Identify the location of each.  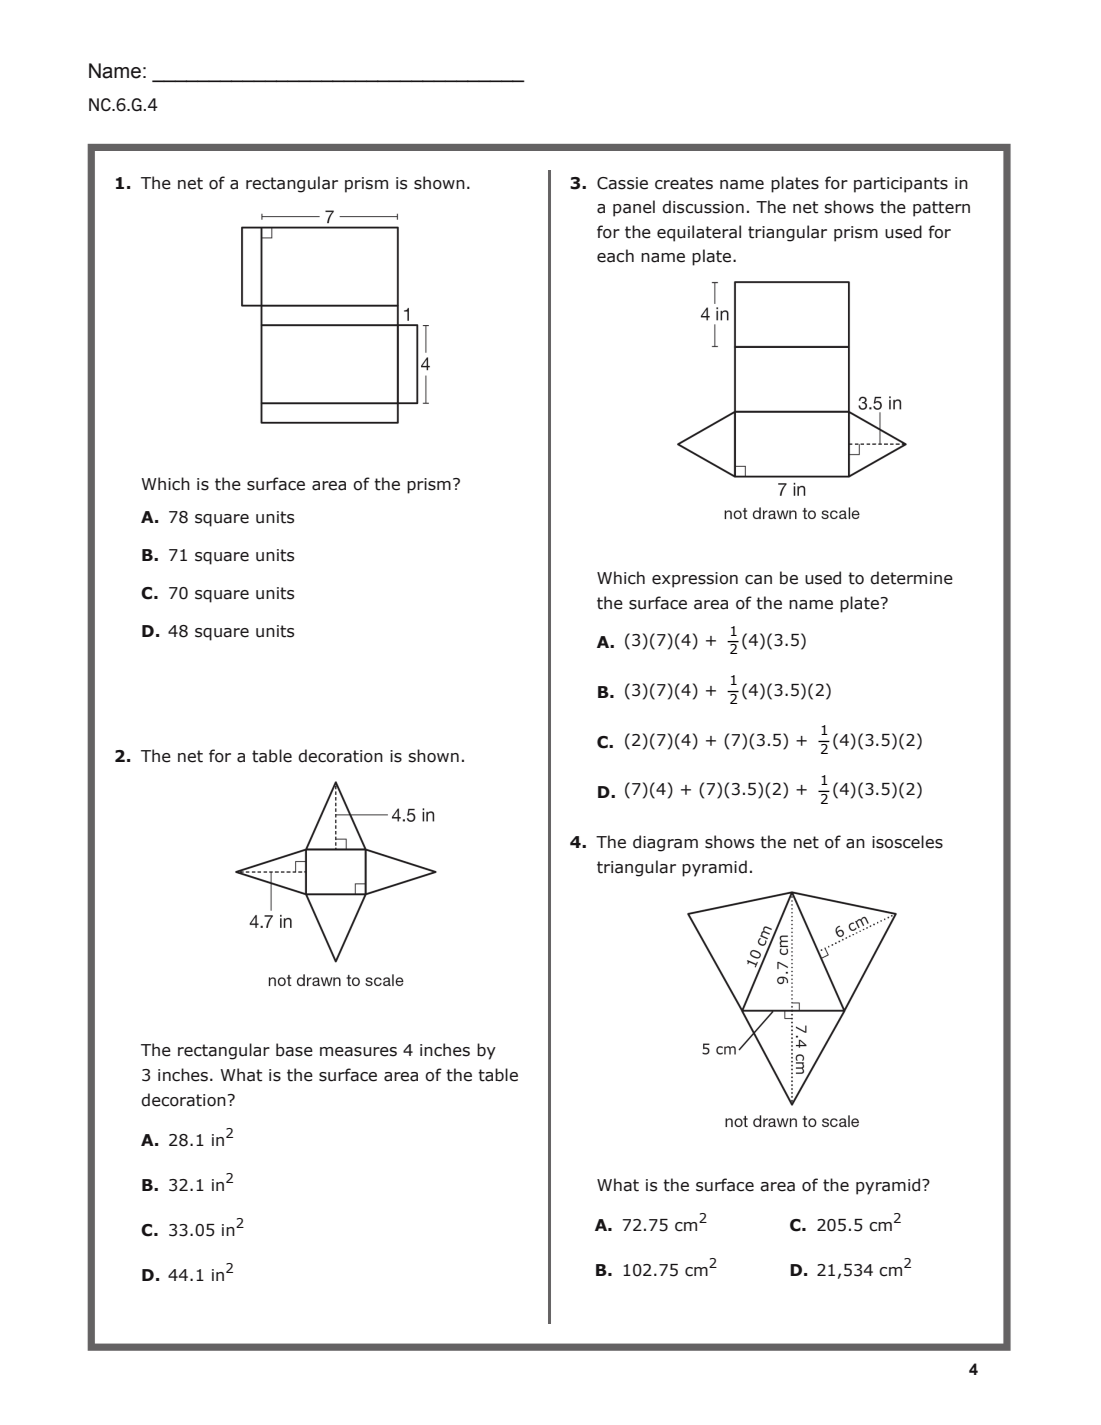
(615, 256).
